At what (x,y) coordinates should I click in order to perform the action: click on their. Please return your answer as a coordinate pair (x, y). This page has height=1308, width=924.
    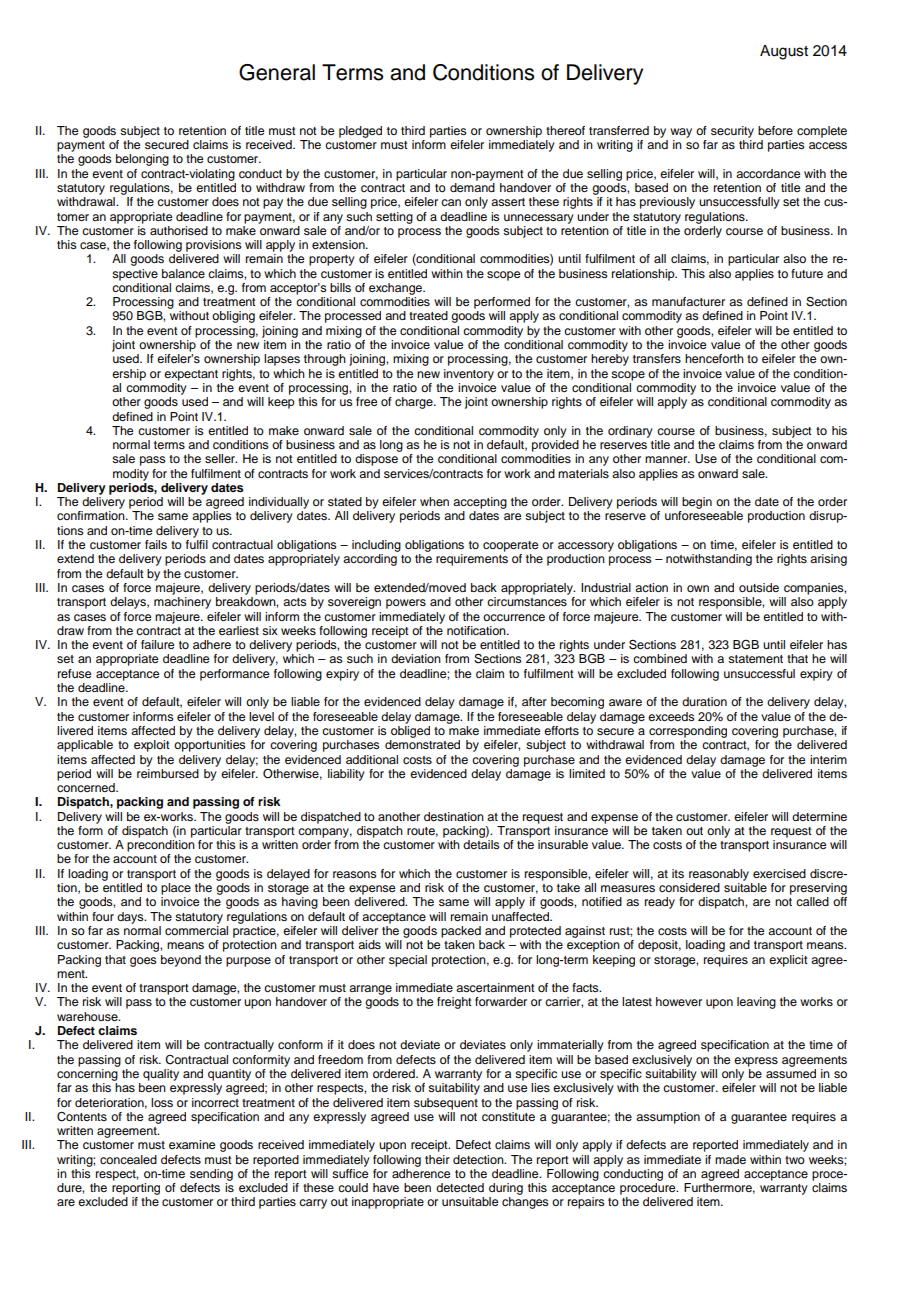
    Looking at the image, I should click on (437, 1159).
